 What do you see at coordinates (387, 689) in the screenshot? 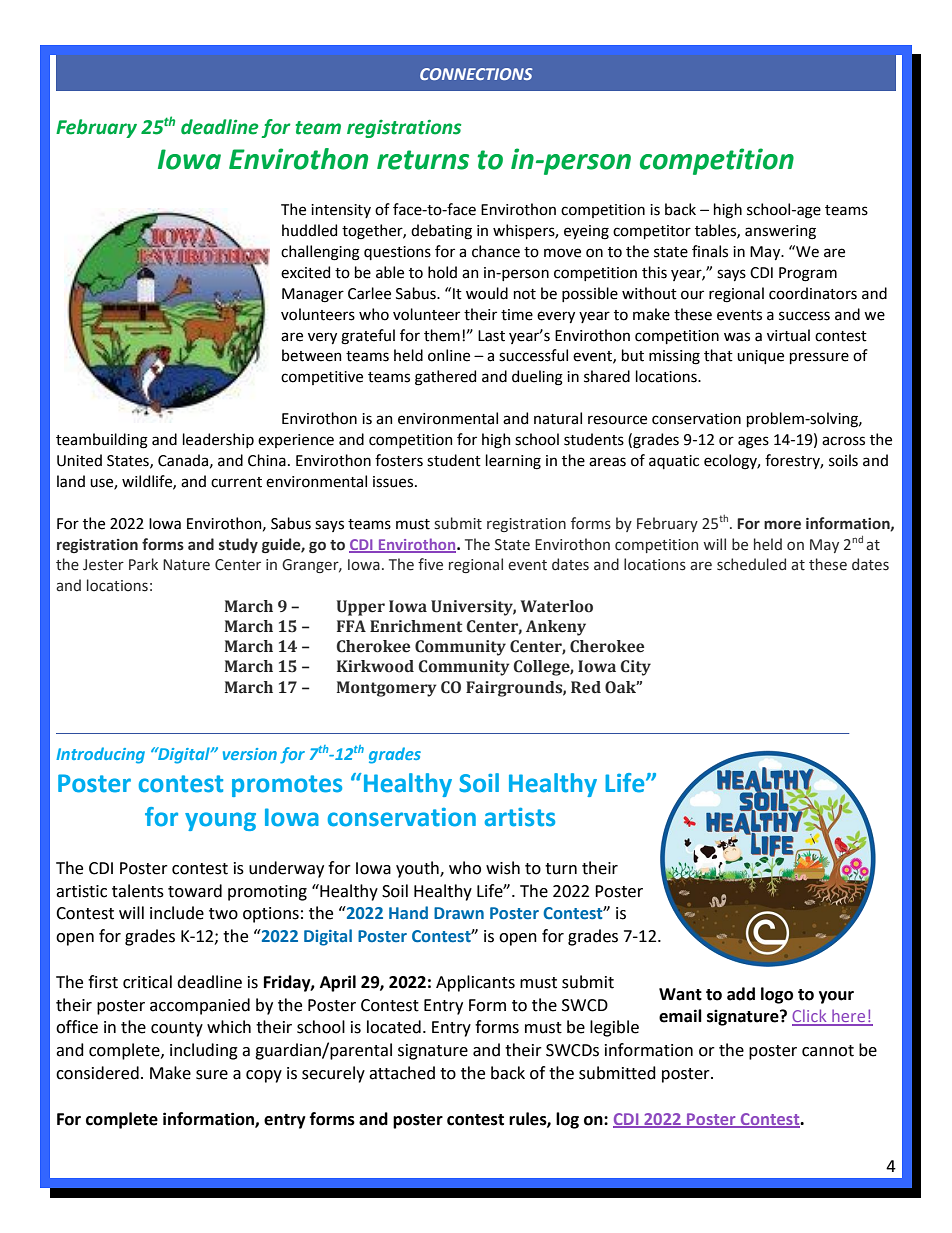
I see `Montgomery` at bounding box center [387, 689].
